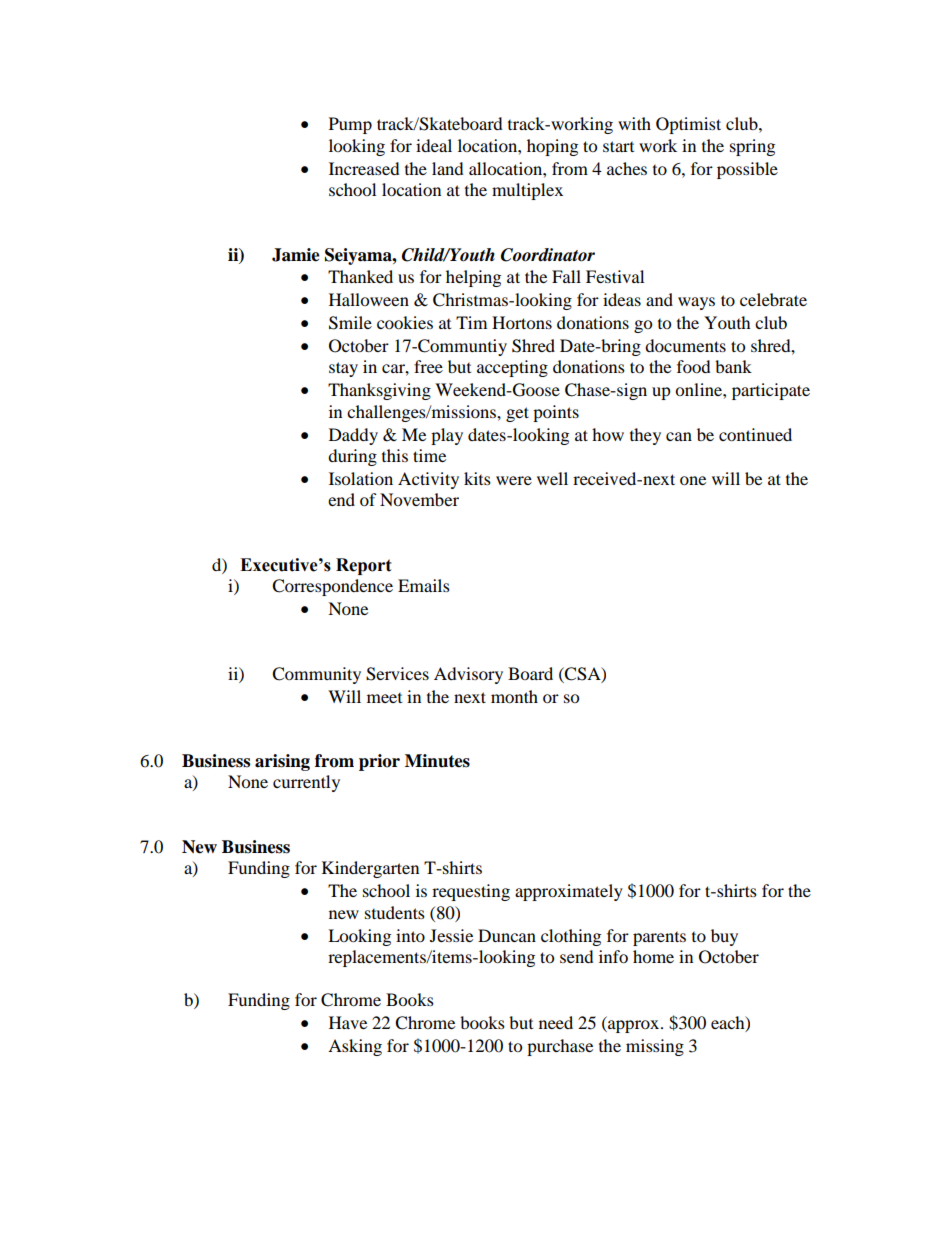 The image size is (952, 1233). Describe the element at coordinates (514, 696) in the document. I see `month` at that location.
